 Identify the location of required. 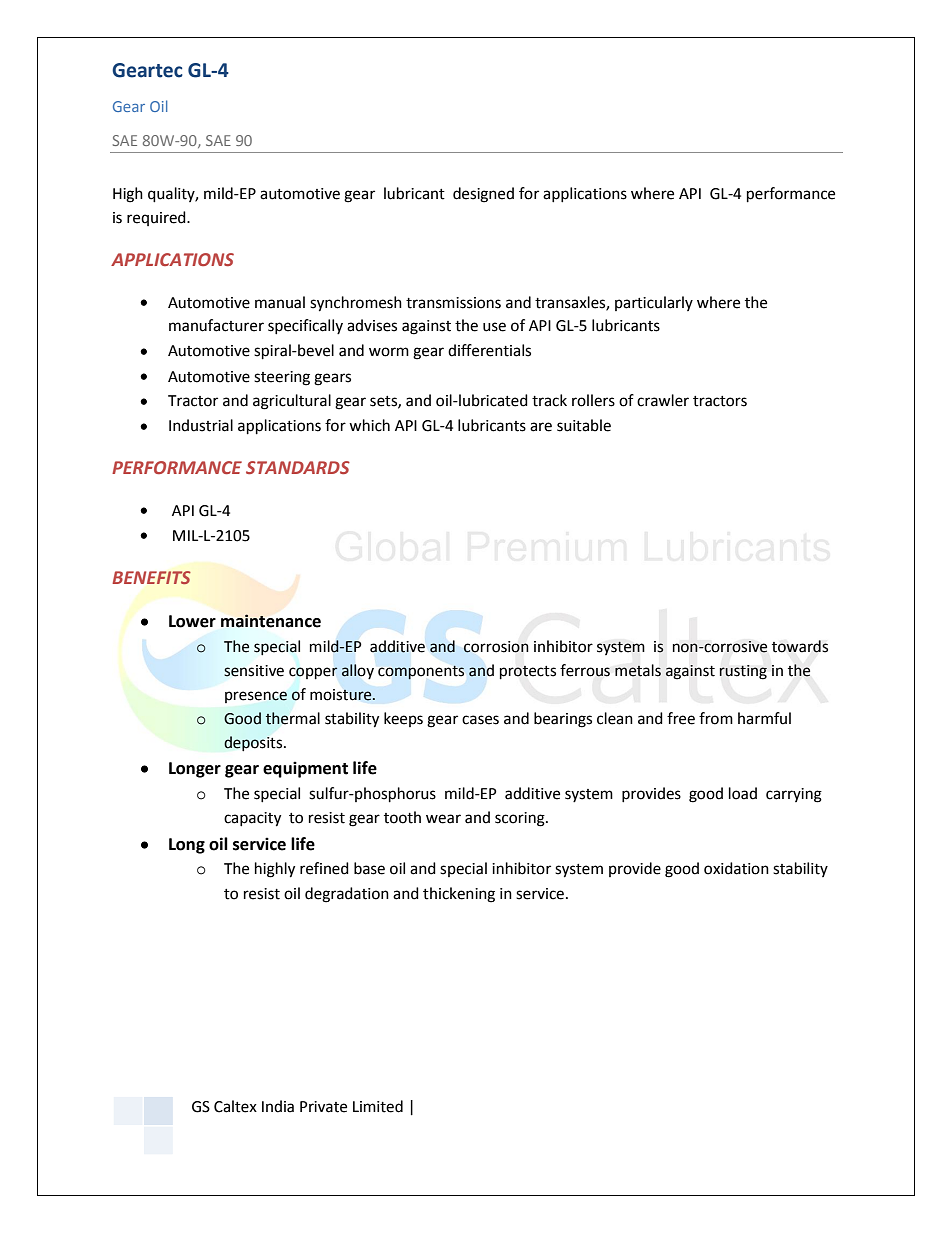
(157, 218).
